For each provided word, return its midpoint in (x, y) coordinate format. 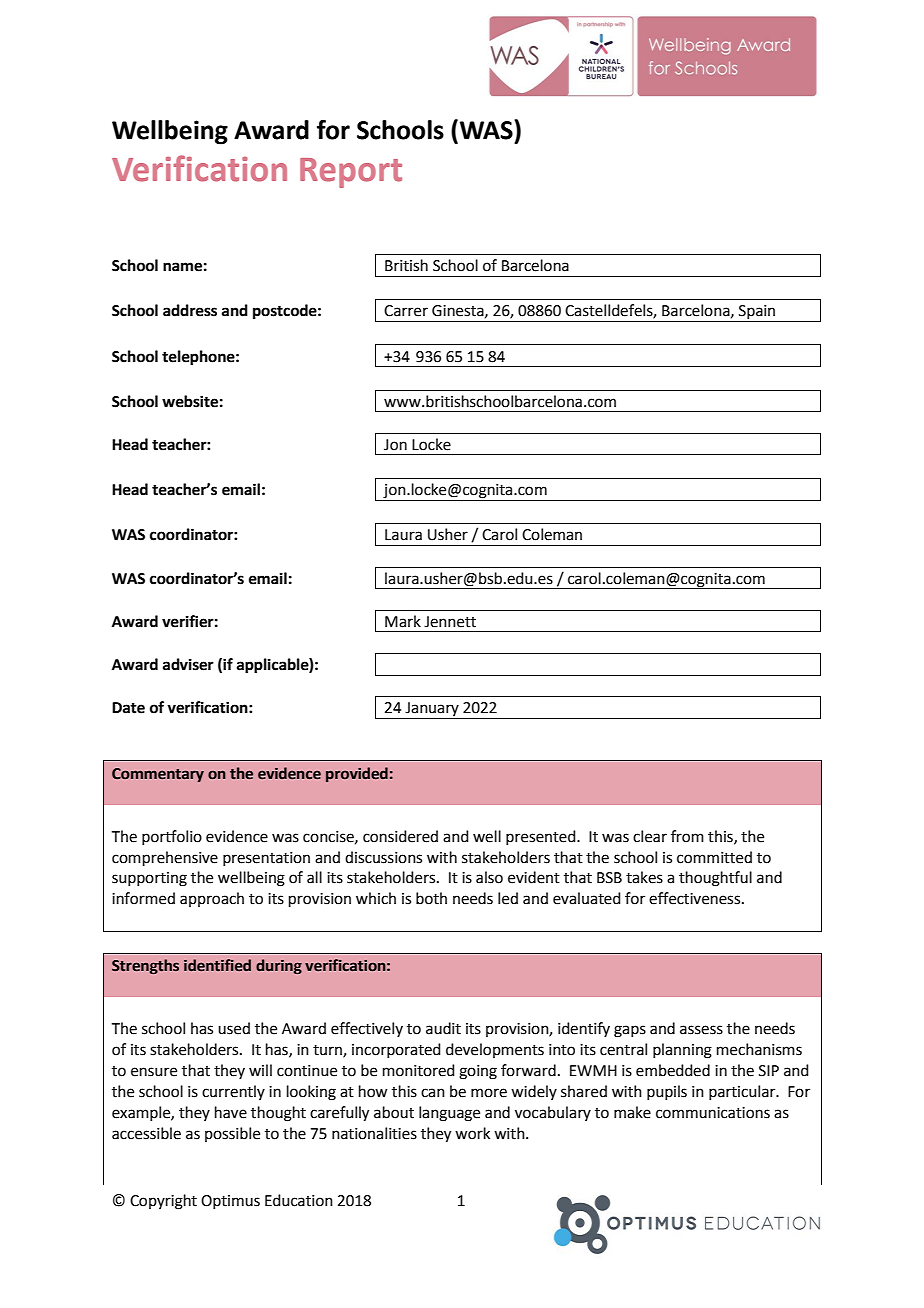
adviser (188, 664)
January (432, 710)
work (472, 1133)
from (687, 836)
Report (351, 173)
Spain (757, 313)
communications (713, 1113)
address (190, 310)
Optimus (230, 1202)
